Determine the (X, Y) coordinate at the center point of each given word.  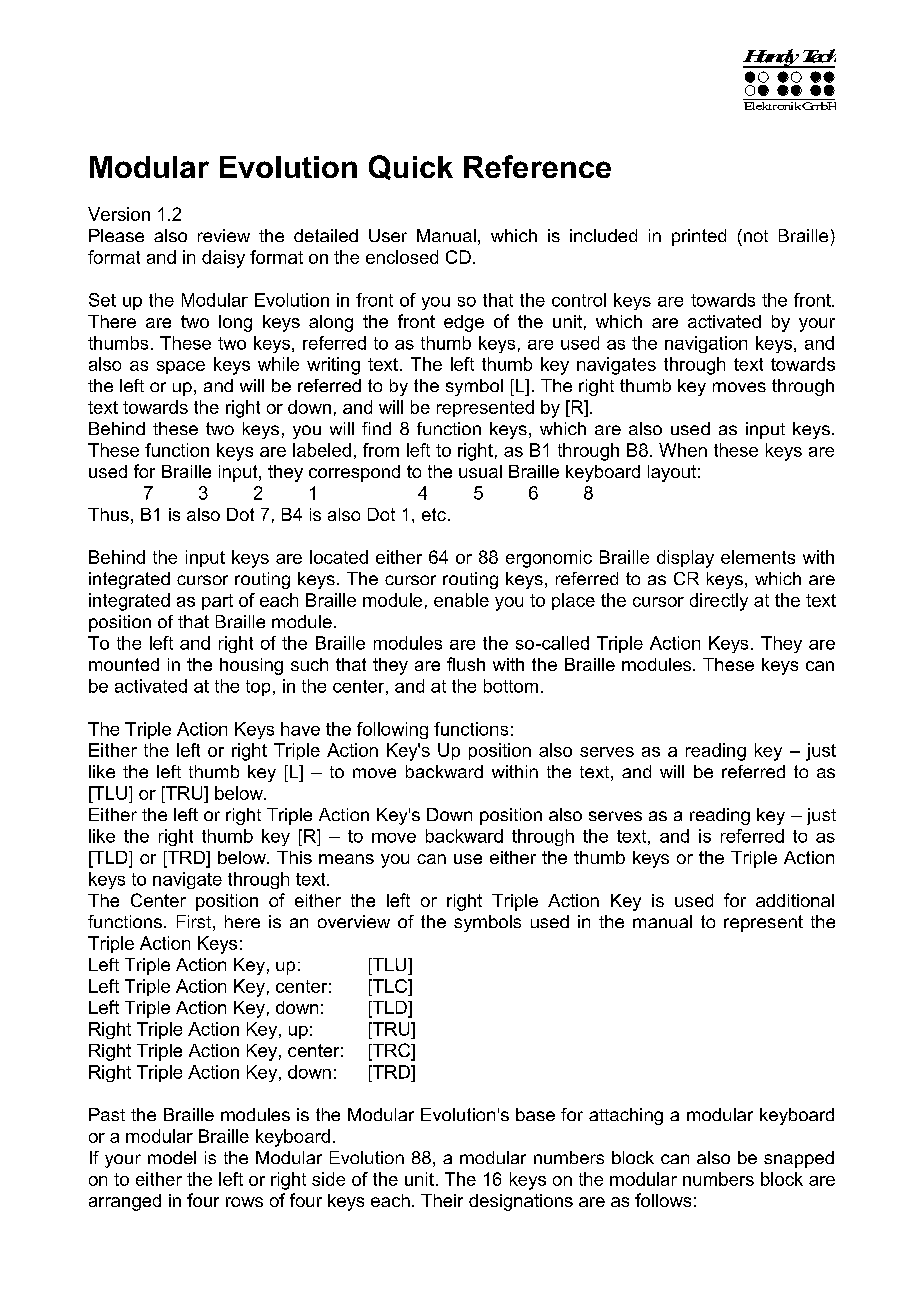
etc (434, 514)
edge (464, 323)
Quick (411, 167)
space (181, 367)
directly (719, 602)
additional (795, 900)
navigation (706, 344)
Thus (108, 514)
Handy (772, 58)
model (172, 1157)
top (258, 688)
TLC (390, 986)
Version (119, 214)
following (392, 730)
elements (758, 557)
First (194, 921)
